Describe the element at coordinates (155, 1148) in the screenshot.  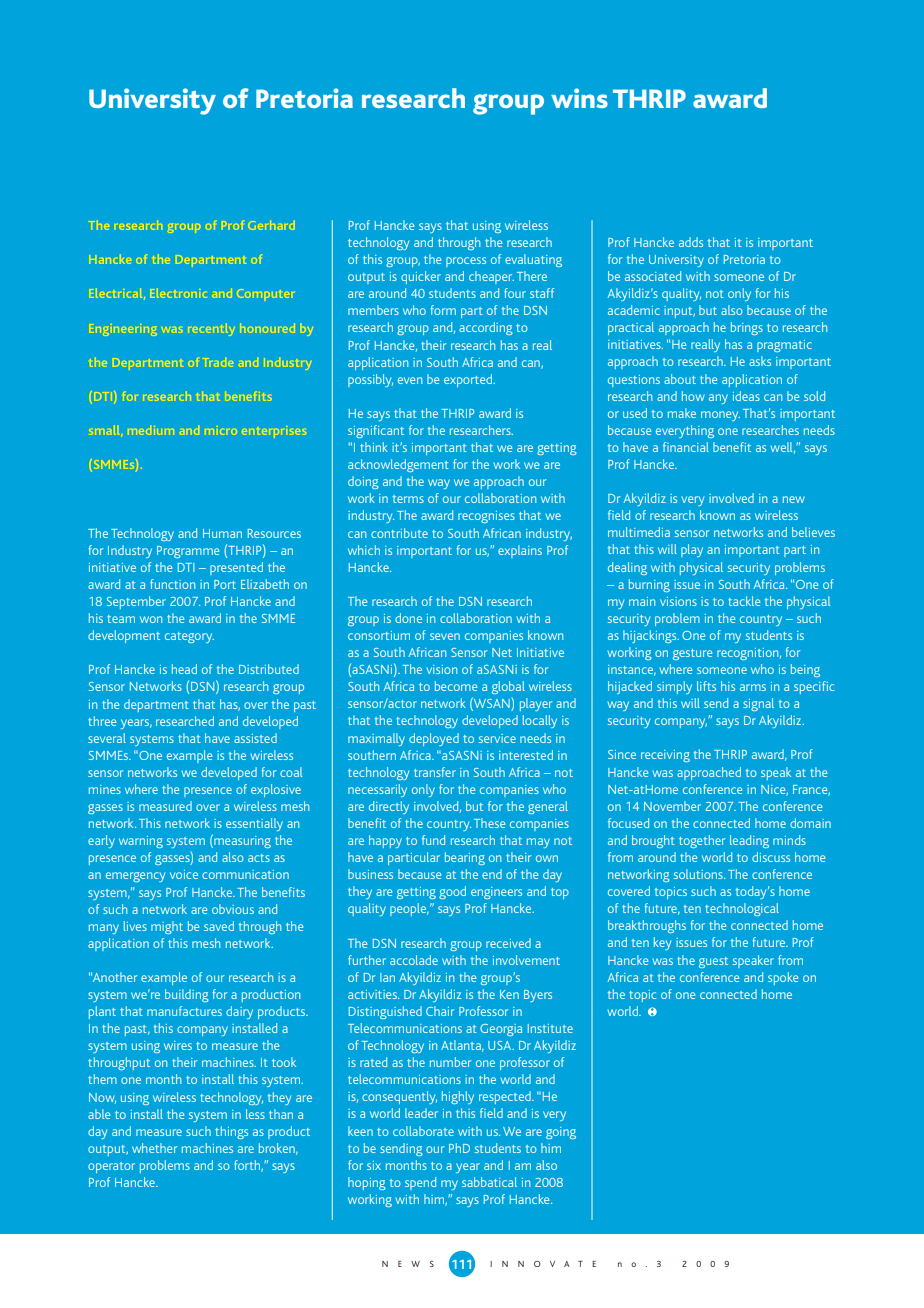
I see `whether` at that location.
